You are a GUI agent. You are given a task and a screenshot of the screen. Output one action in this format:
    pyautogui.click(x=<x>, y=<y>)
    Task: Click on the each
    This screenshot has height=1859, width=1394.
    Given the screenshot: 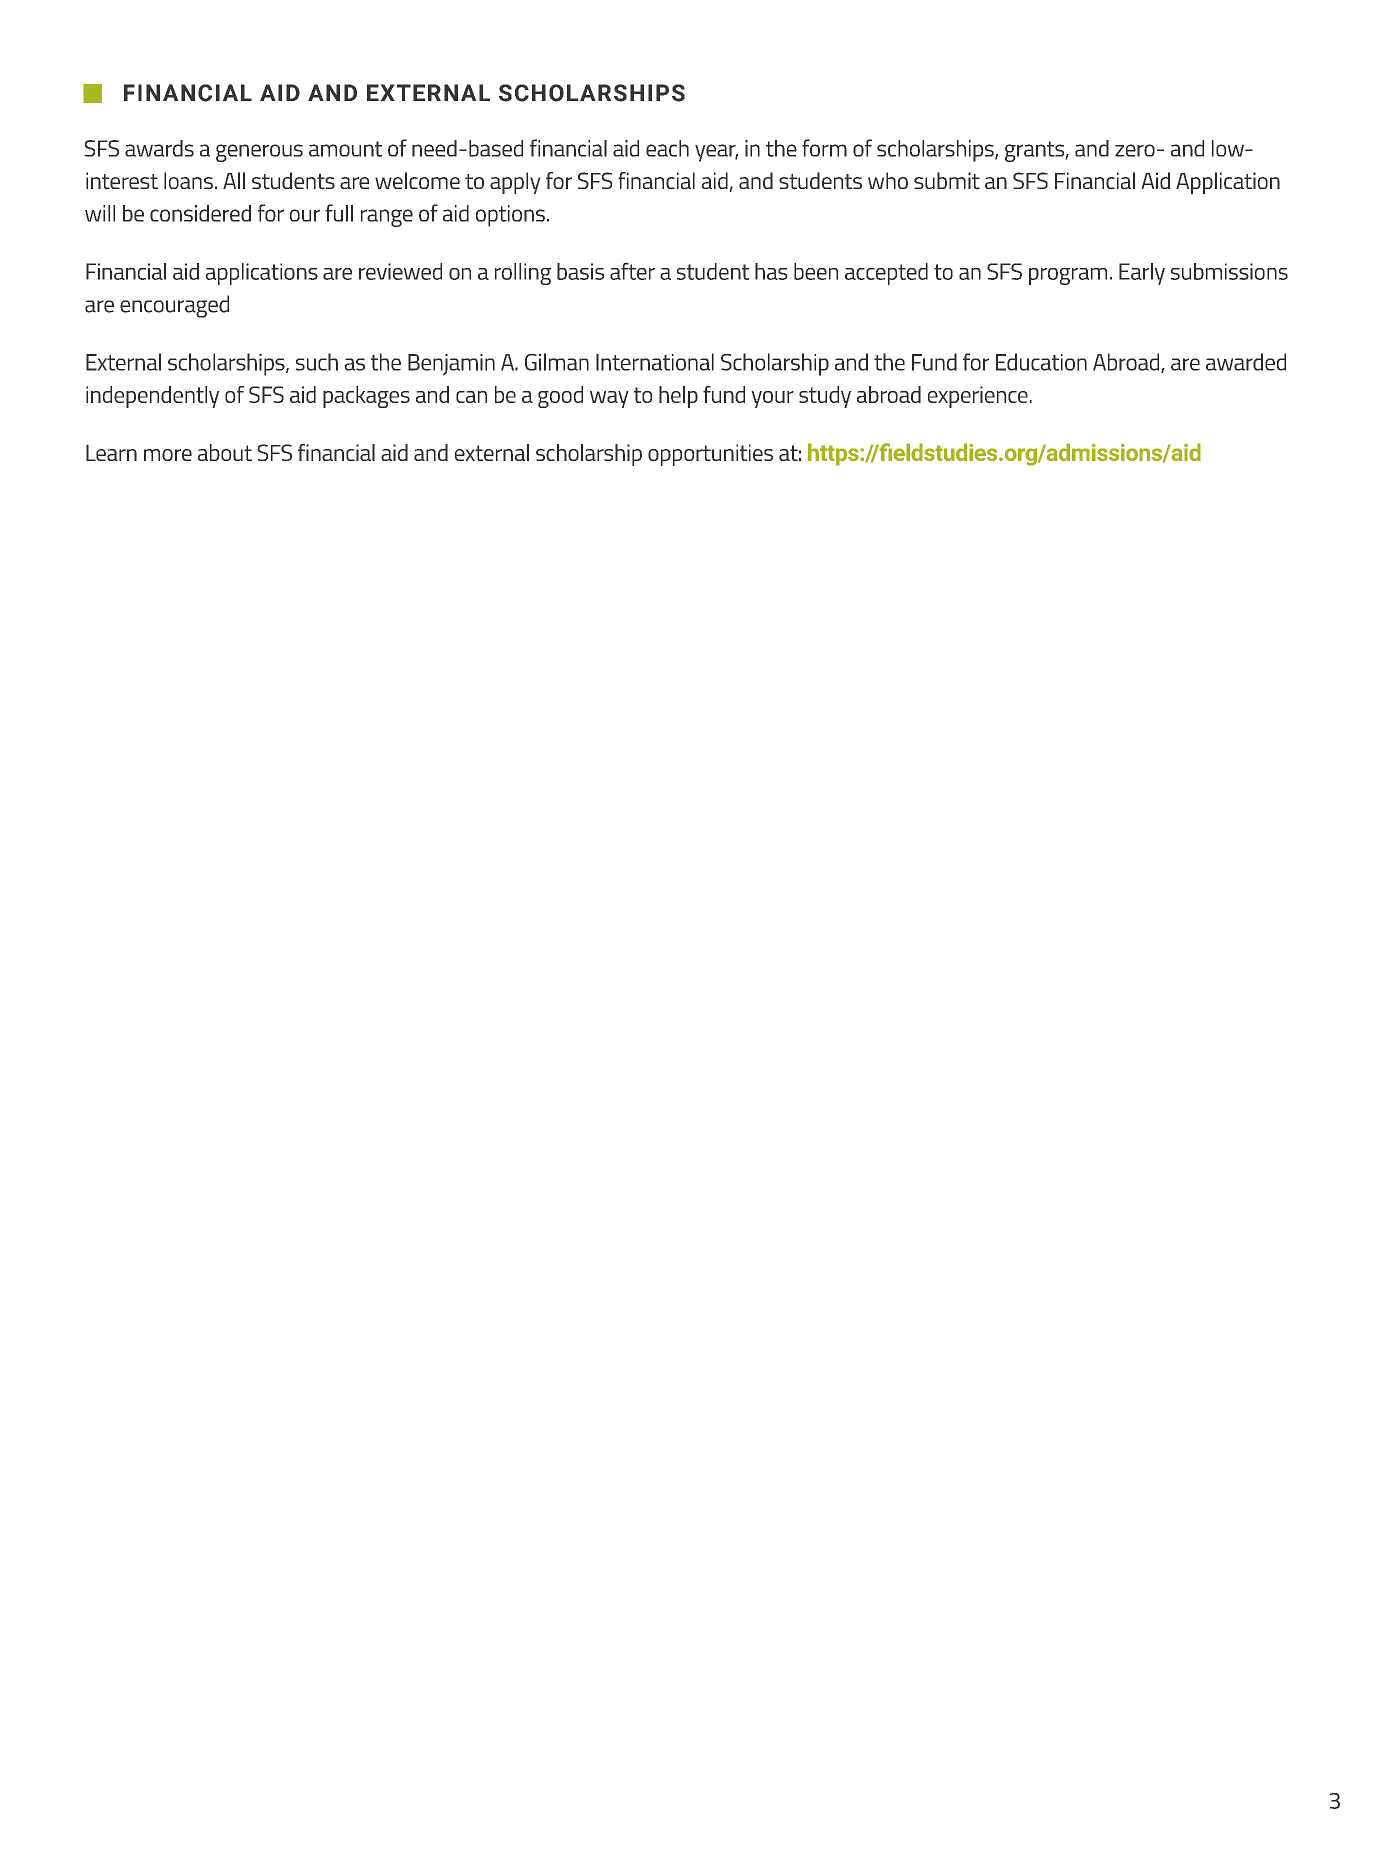 What is the action you would take?
    pyautogui.click(x=667, y=148)
